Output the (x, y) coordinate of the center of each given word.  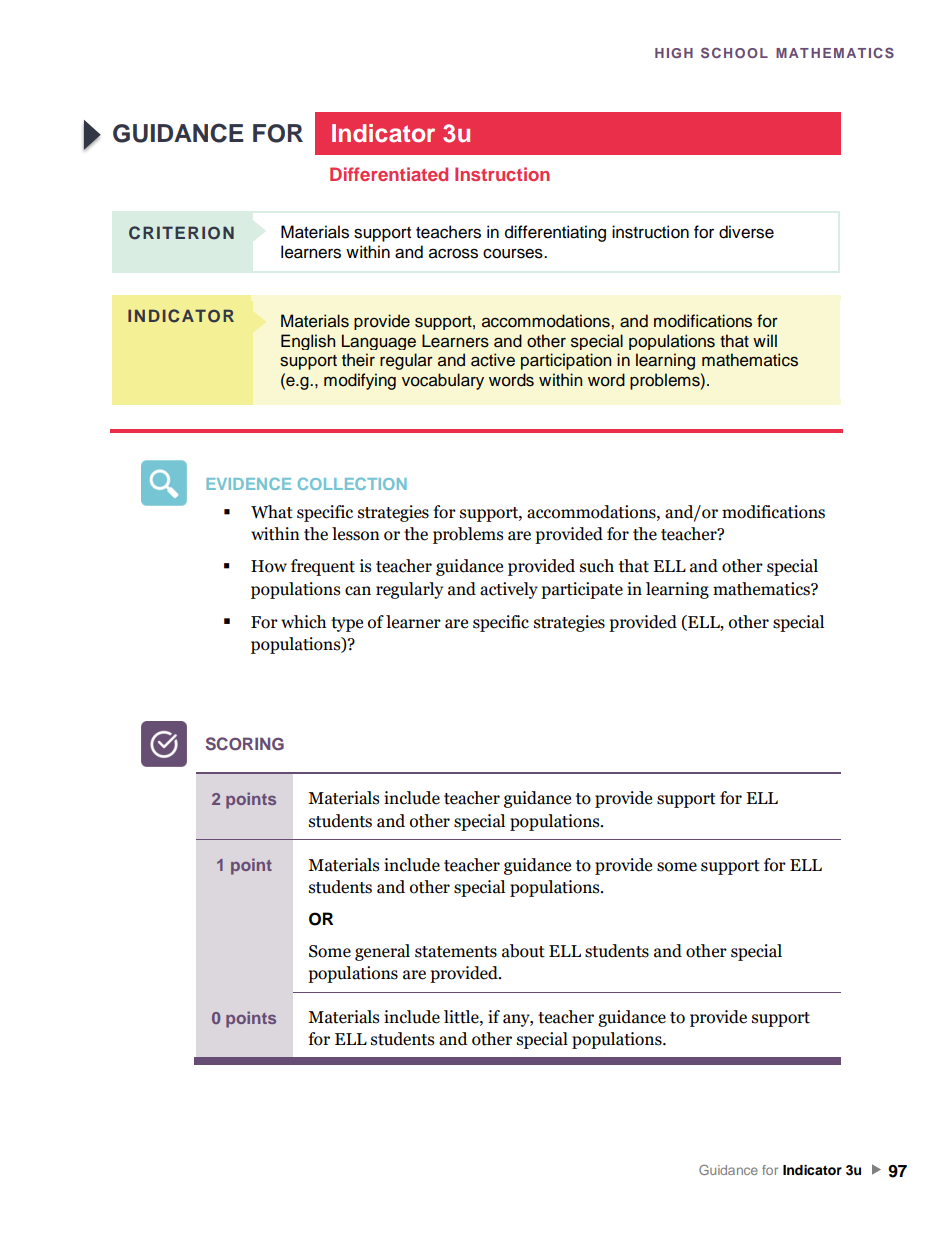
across (453, 253)
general (382, 952)
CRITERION (181, 233)
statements (456, 952)
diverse (746, 232)
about (523, 951)
